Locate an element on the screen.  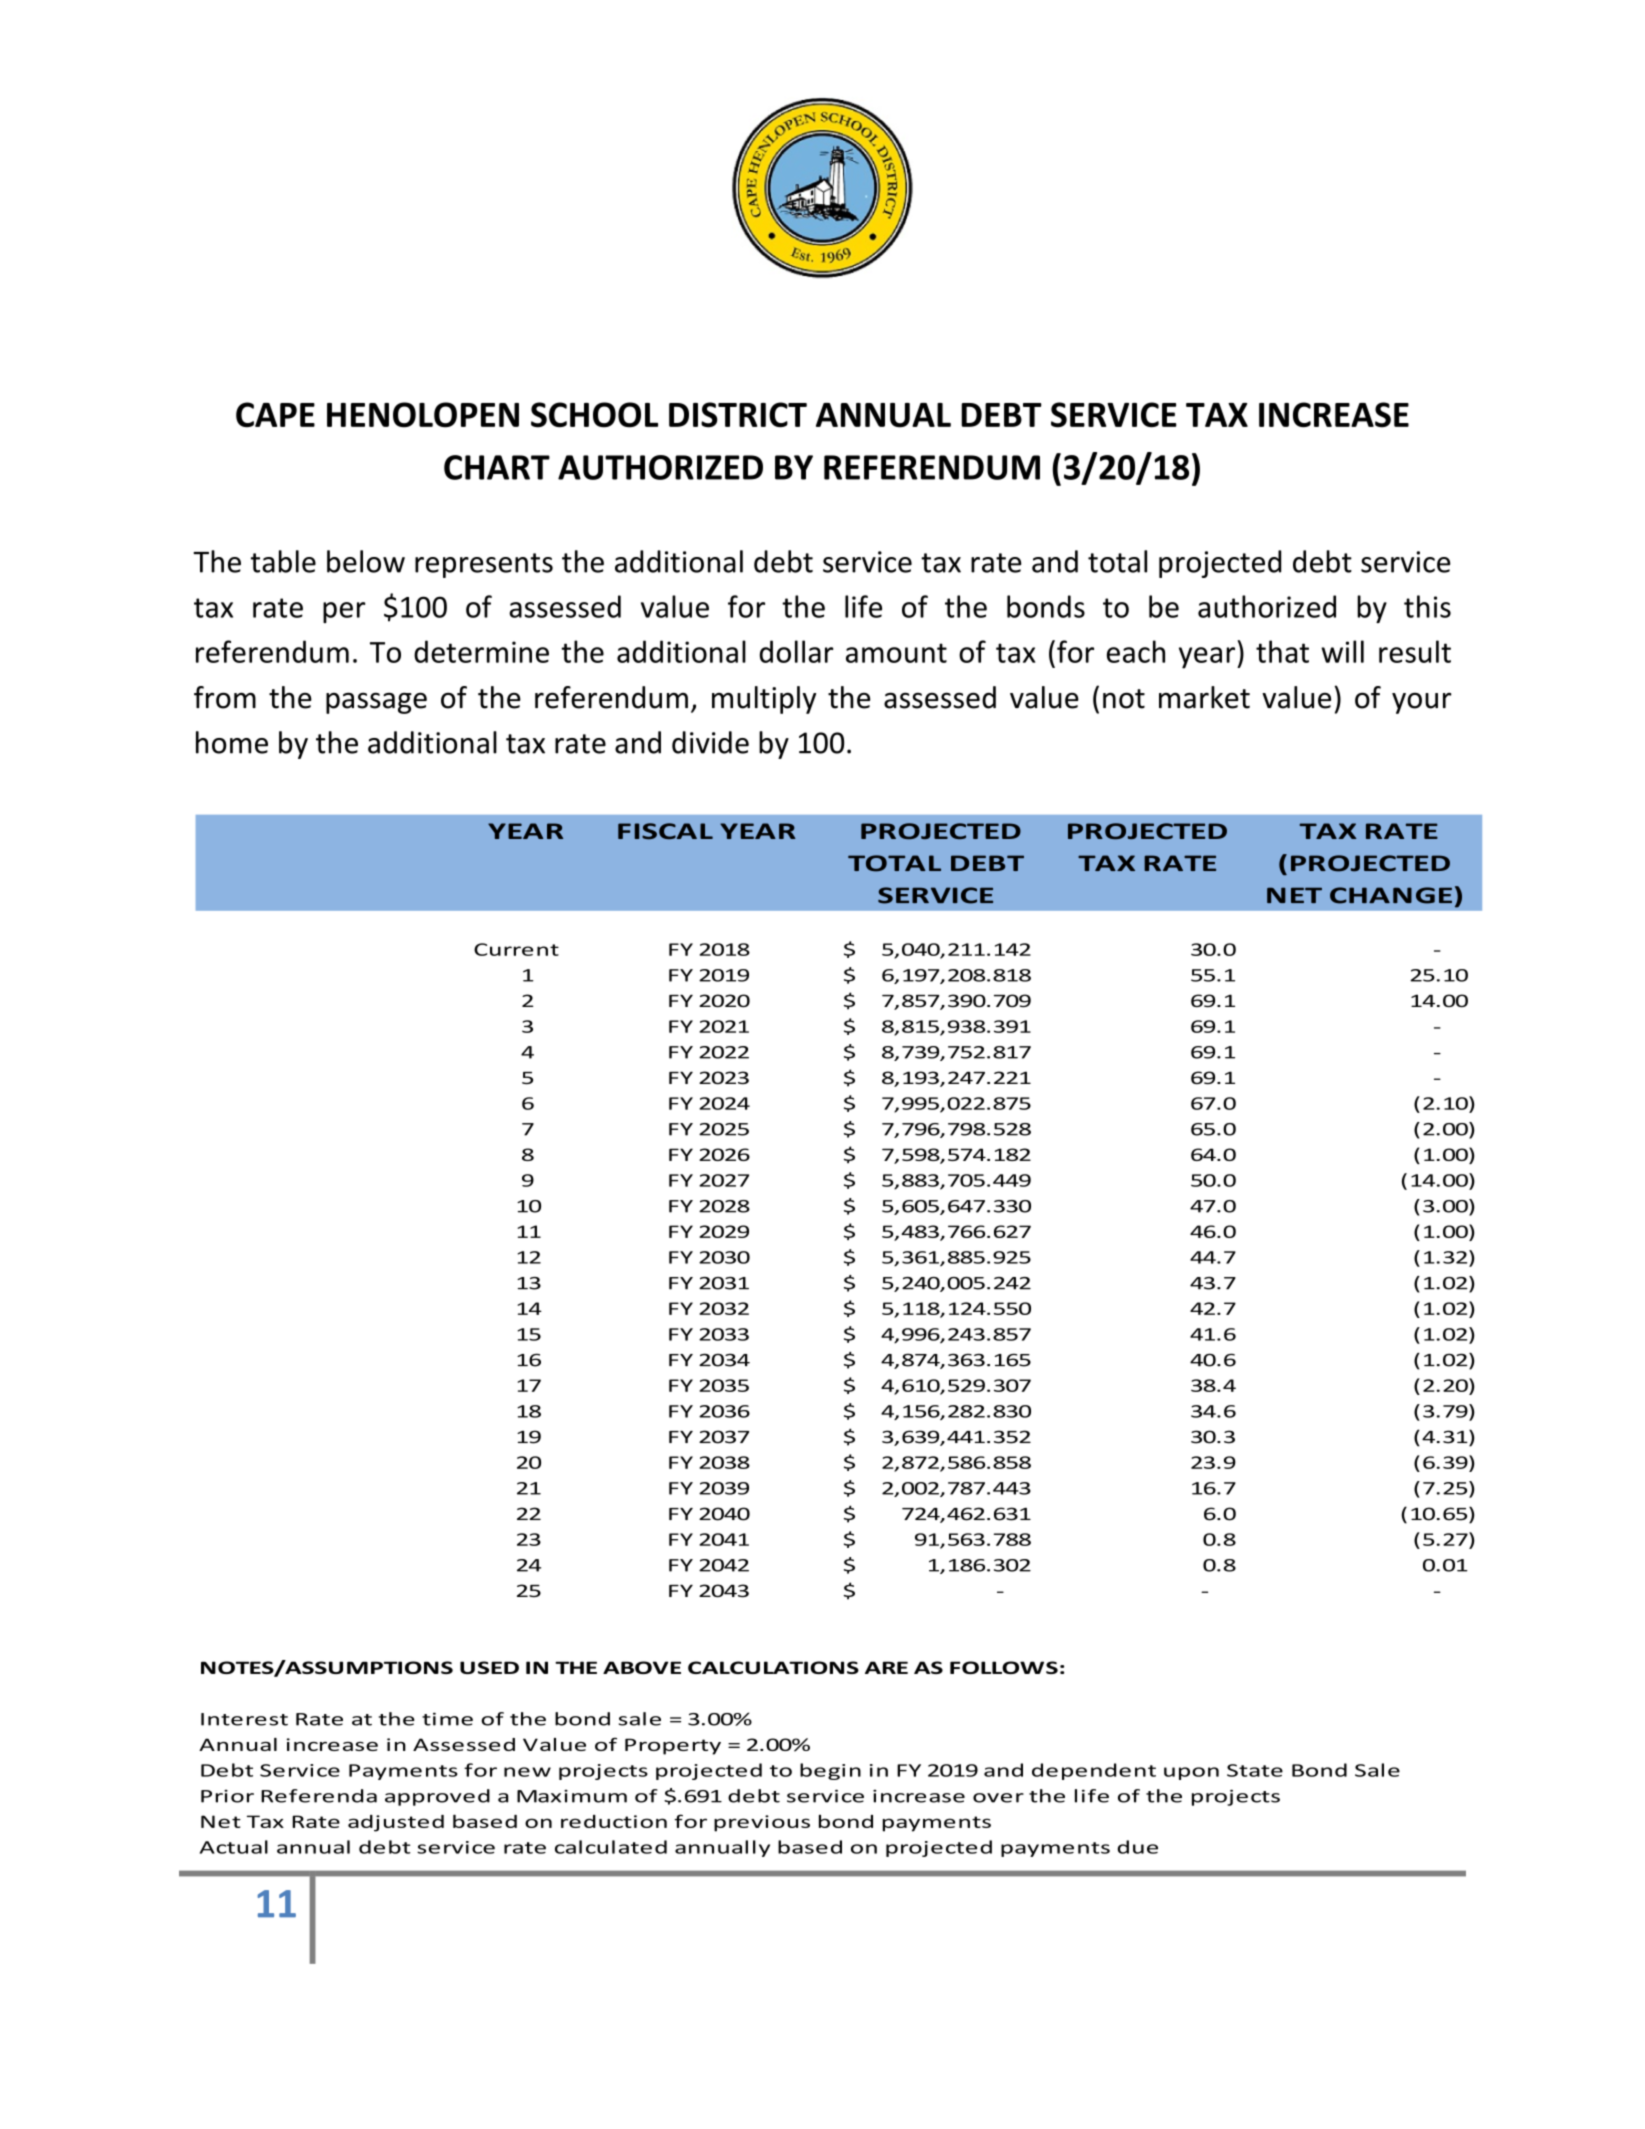
DISTRICT is located at coordinates (738, 415).
